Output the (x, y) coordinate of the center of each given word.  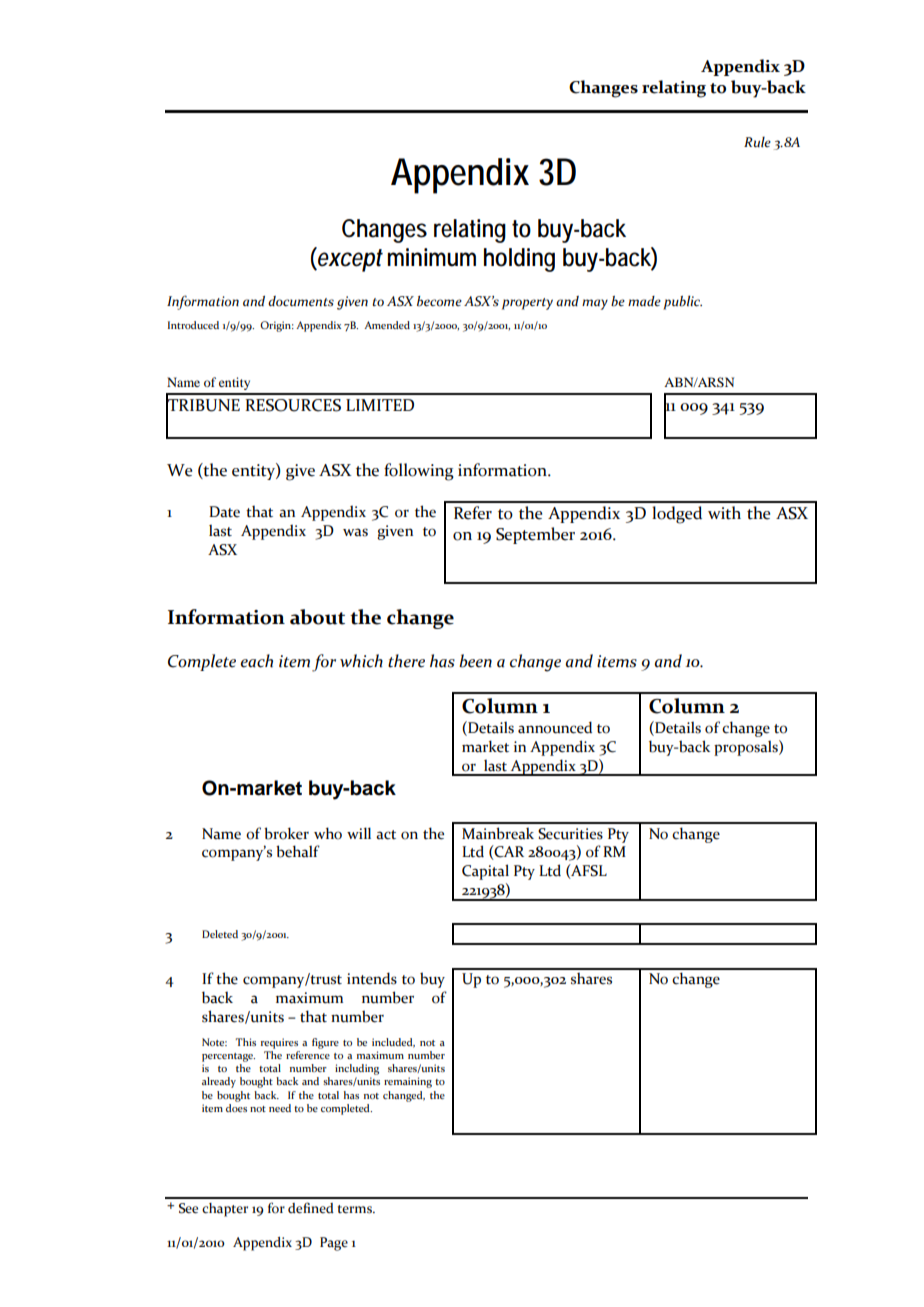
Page (334, 1244)
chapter (225, 1210)
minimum (432, 257)
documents (301, 301)
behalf (298, 851)
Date (224, 512)
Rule (757, 142)
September (535, 535)
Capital (485, 872)
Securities (570, 834)
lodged (677, 515)
